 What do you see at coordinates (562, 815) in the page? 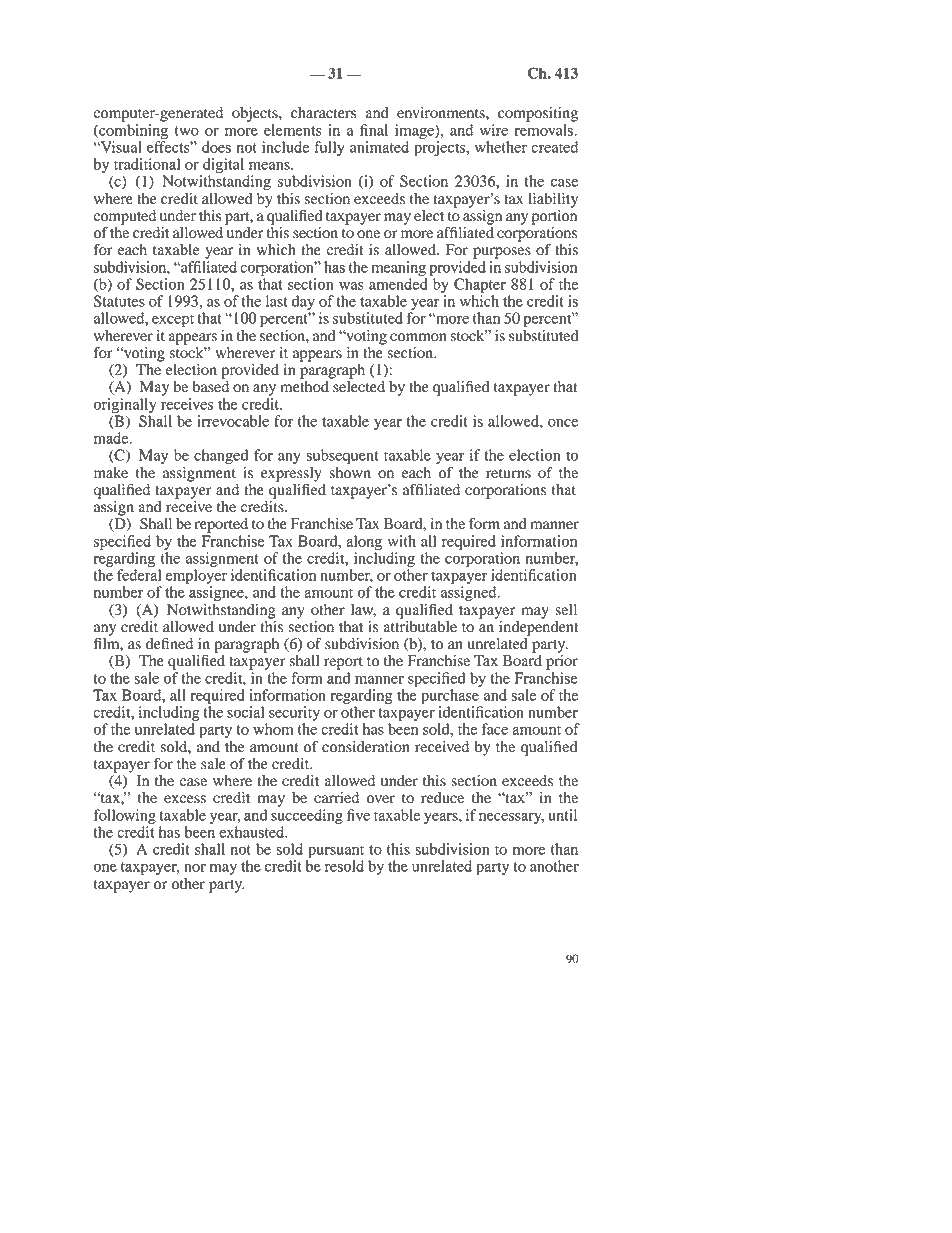
I see `until` at bounding box center [562, 815].
